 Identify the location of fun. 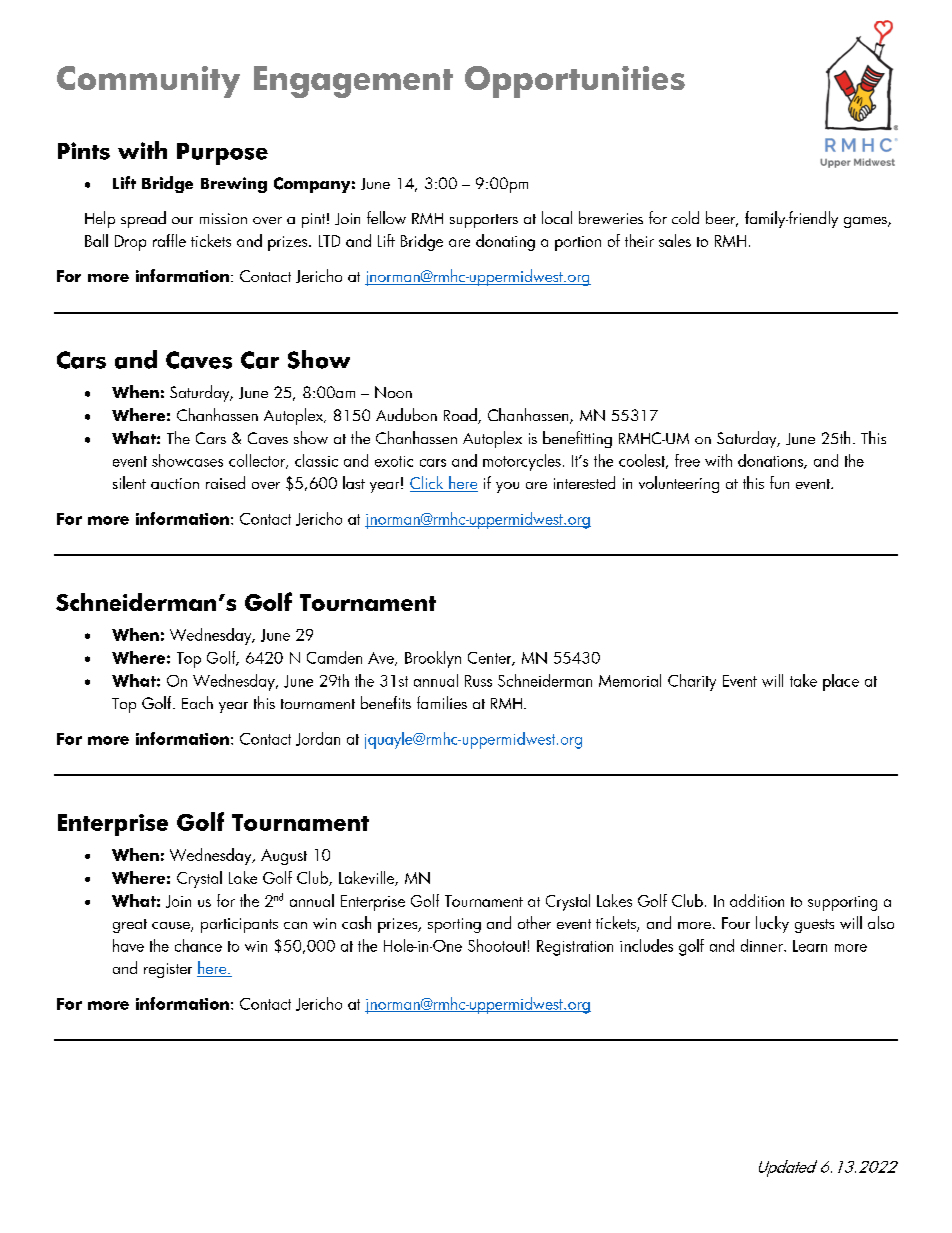
(779, 482).
